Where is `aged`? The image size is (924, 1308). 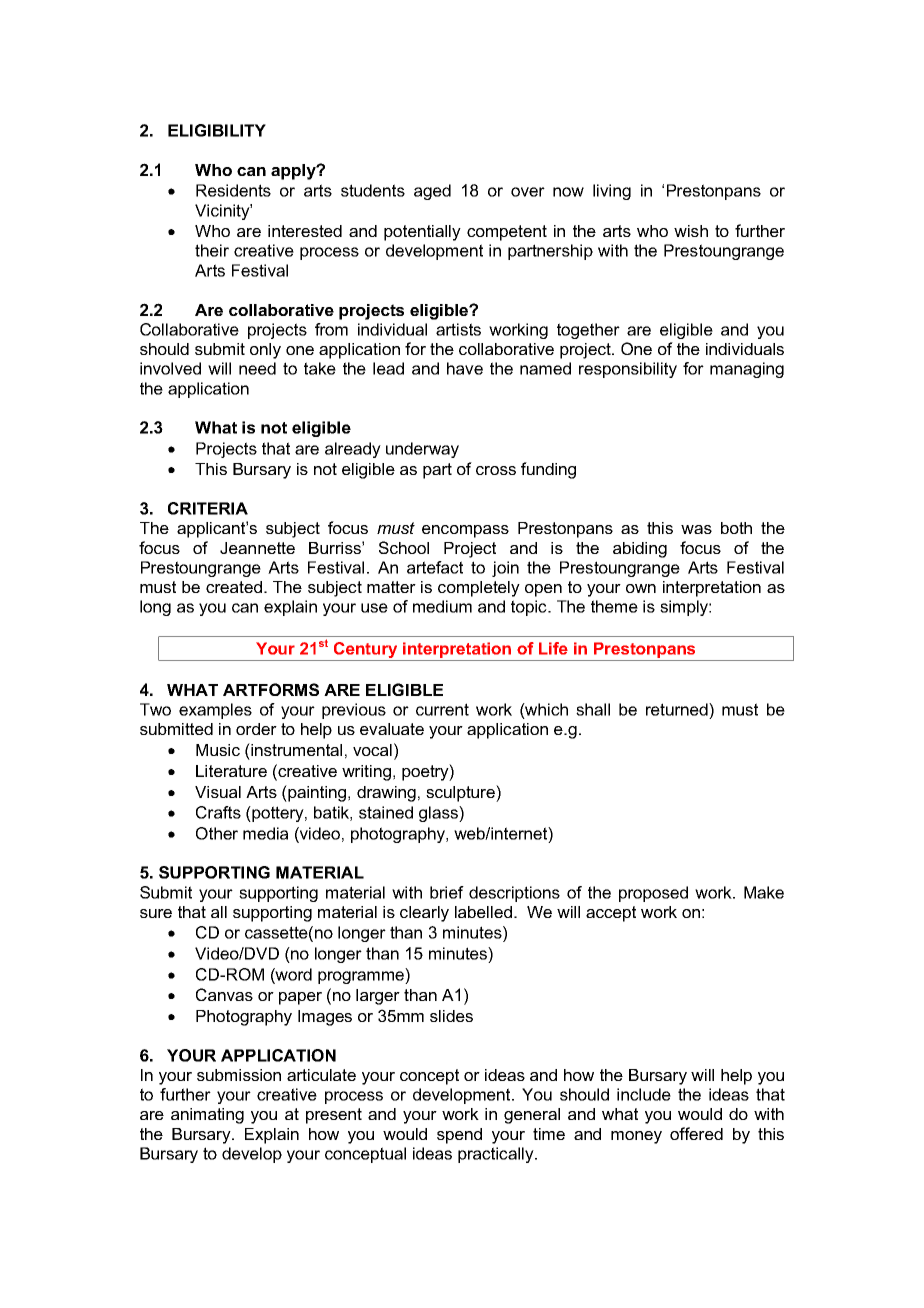 aged is located at coordinates (432, 192).
